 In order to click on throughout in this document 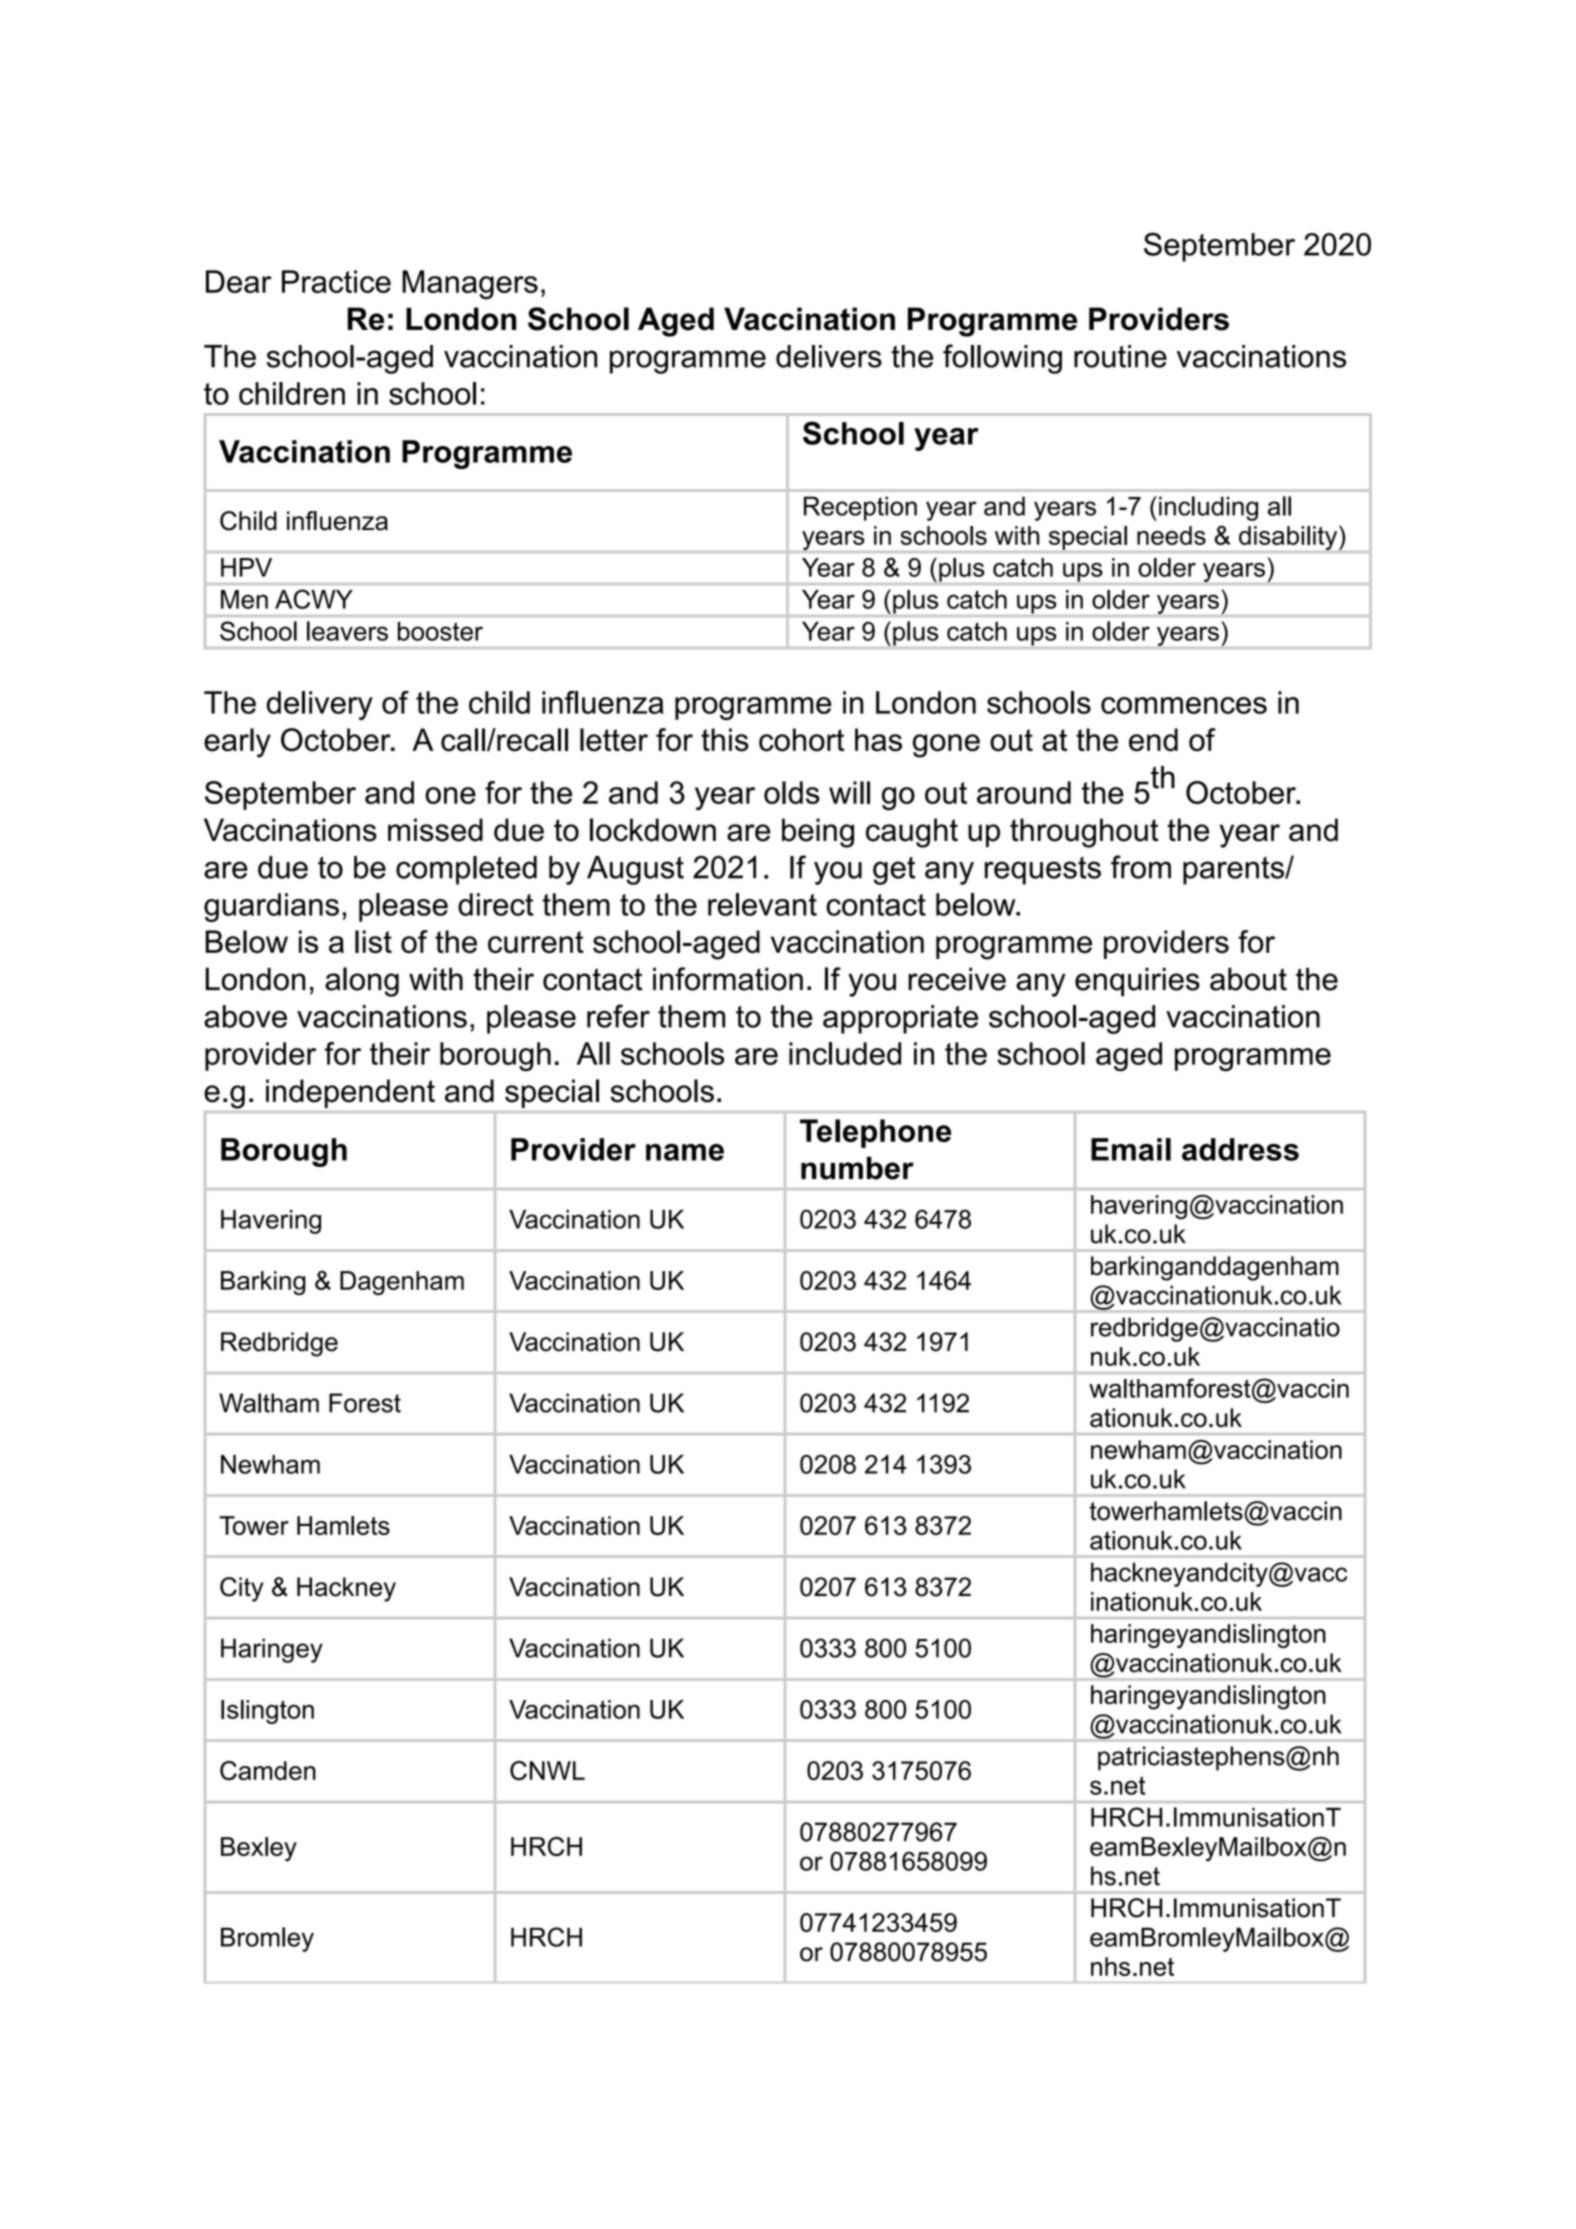, I will do `click(1084, 833)`.
